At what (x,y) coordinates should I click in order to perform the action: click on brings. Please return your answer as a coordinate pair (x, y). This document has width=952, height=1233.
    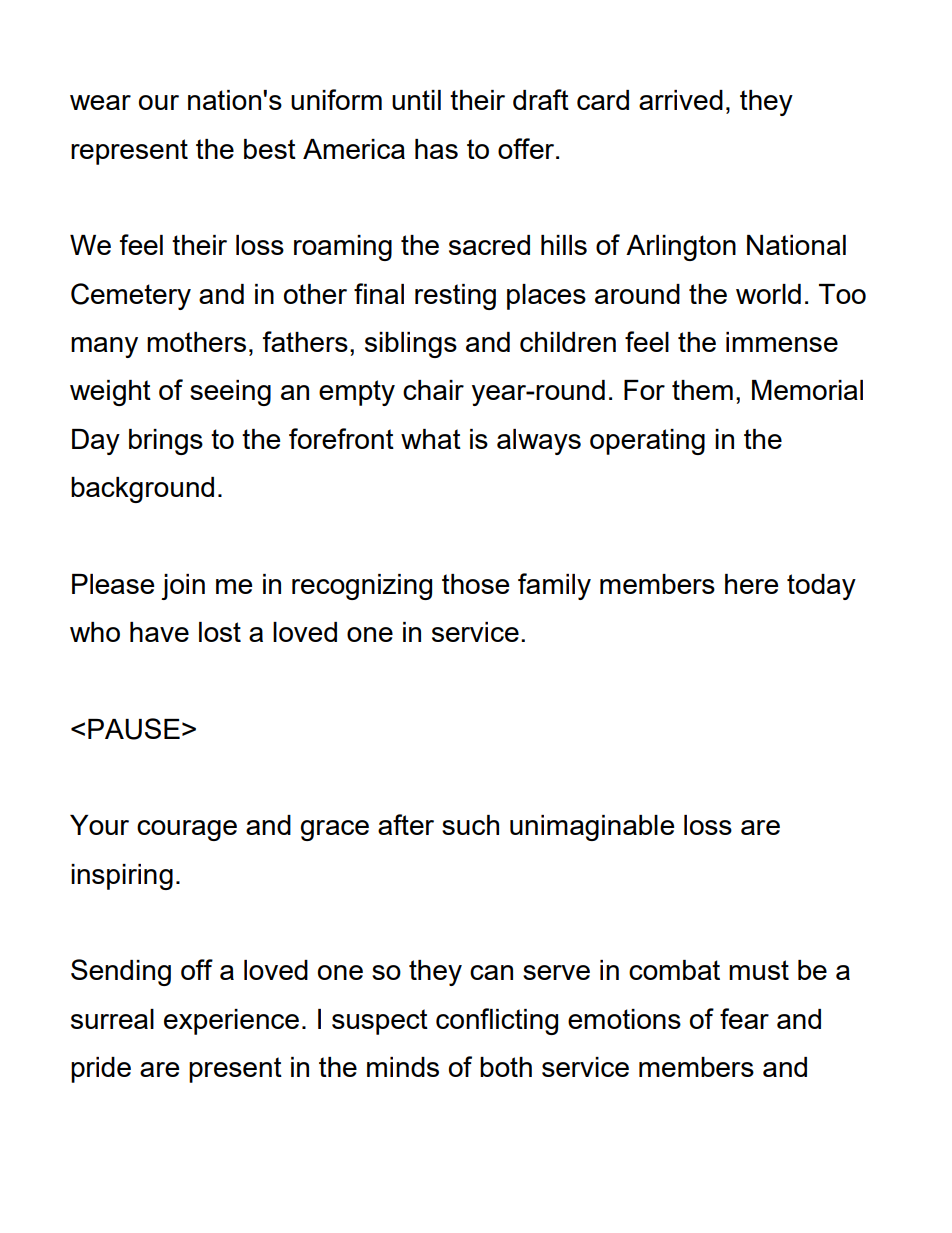
    Looking at the image, I should click on (166, 442).
